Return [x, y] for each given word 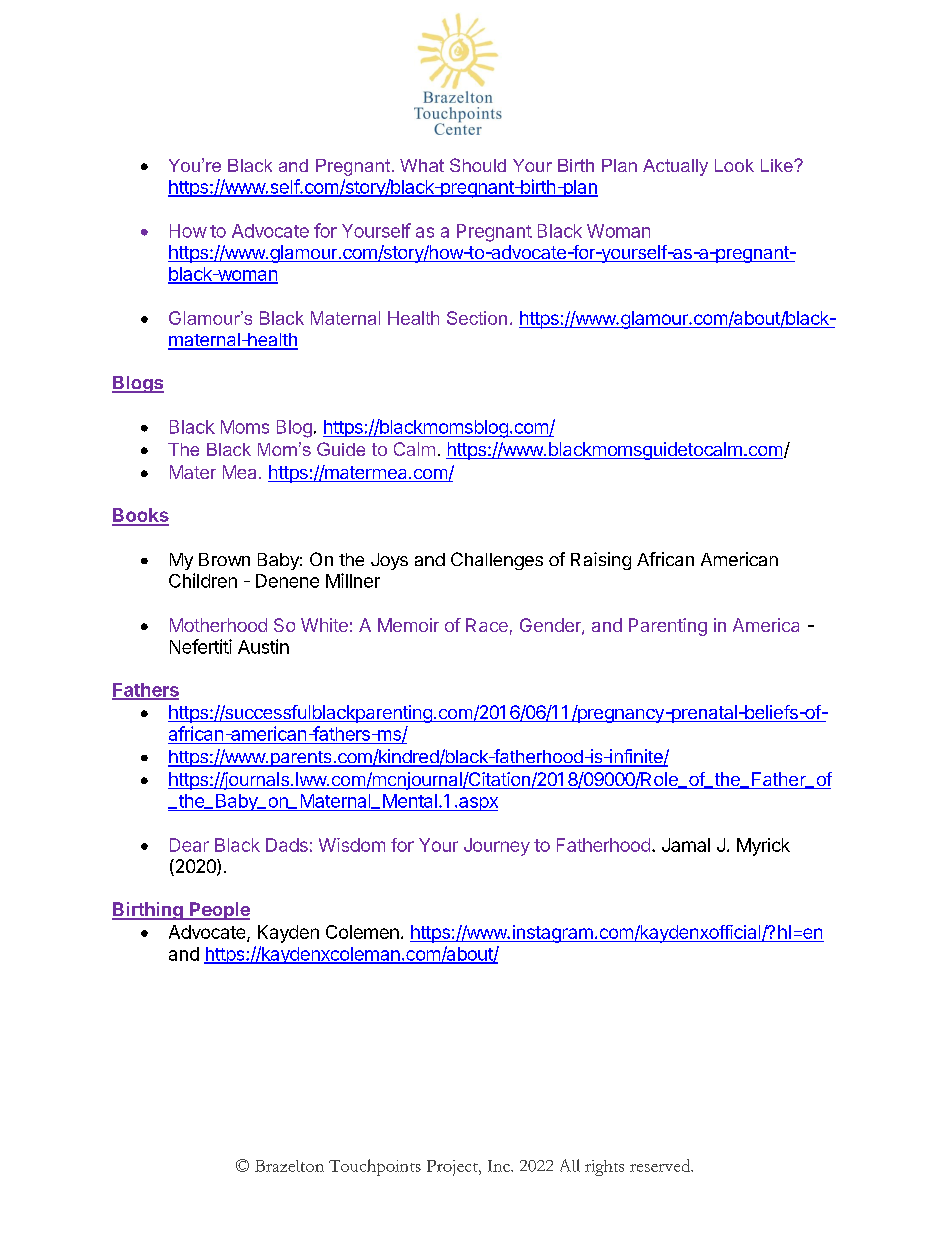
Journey [497, 847]
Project [453, 1168]
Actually [675, 167]
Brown [224, 559]
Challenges [497, 561]
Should [478, 165]
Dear [189, 845]
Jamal [686, 845]
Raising [601, 561]
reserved [661, 1165]
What [422, 165]
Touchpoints [375, 1167]
